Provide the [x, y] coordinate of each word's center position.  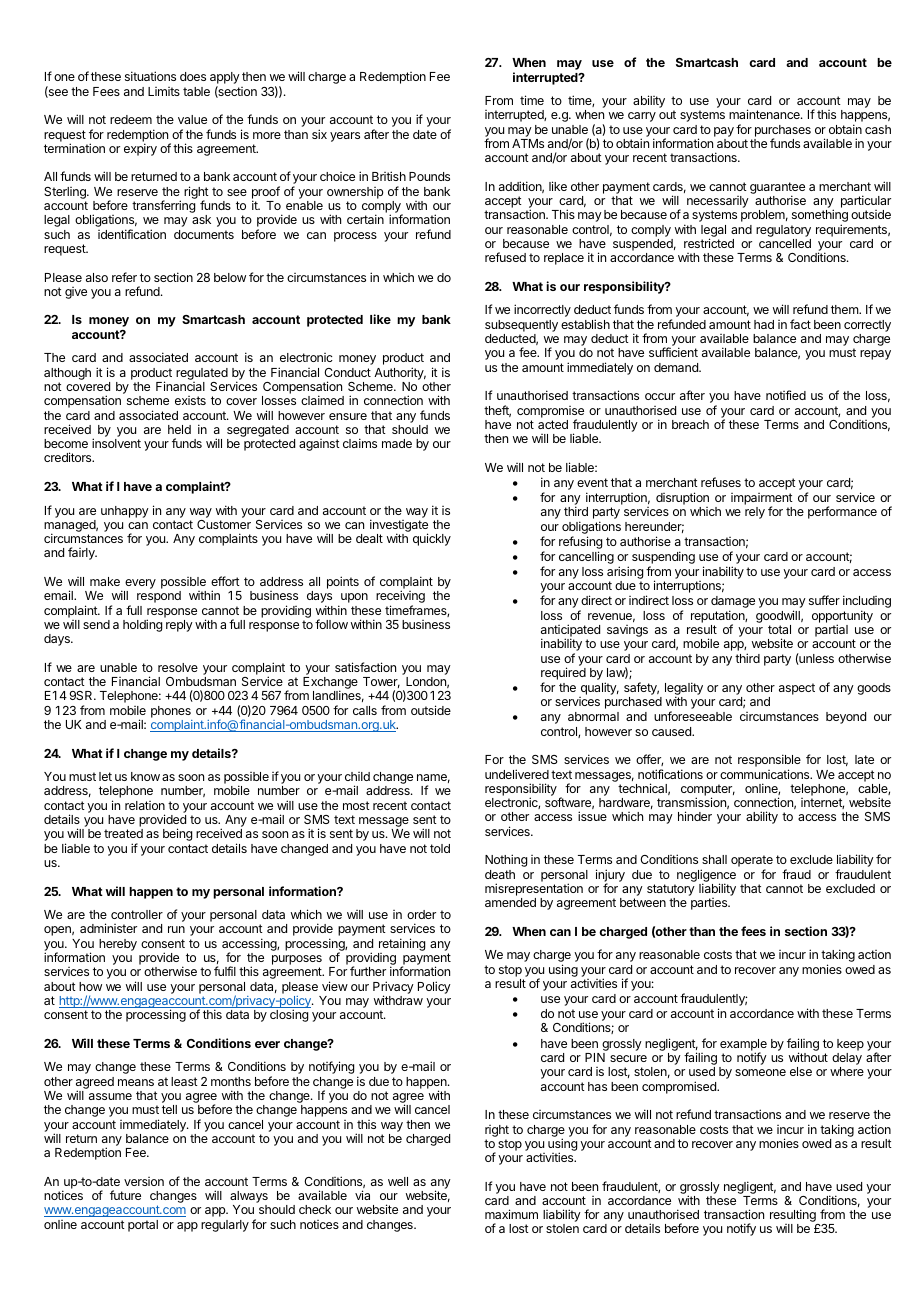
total [779, 629]
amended [510, 902]
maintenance [765, 114]
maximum [511, 1214]
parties [710, 904]
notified [786, 395]
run [176, 929]
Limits [164, 91]
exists [190, 400]
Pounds [429, 176]
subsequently [521, 326]
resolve [178, 667]
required [563, 673]
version [144, 1181]
